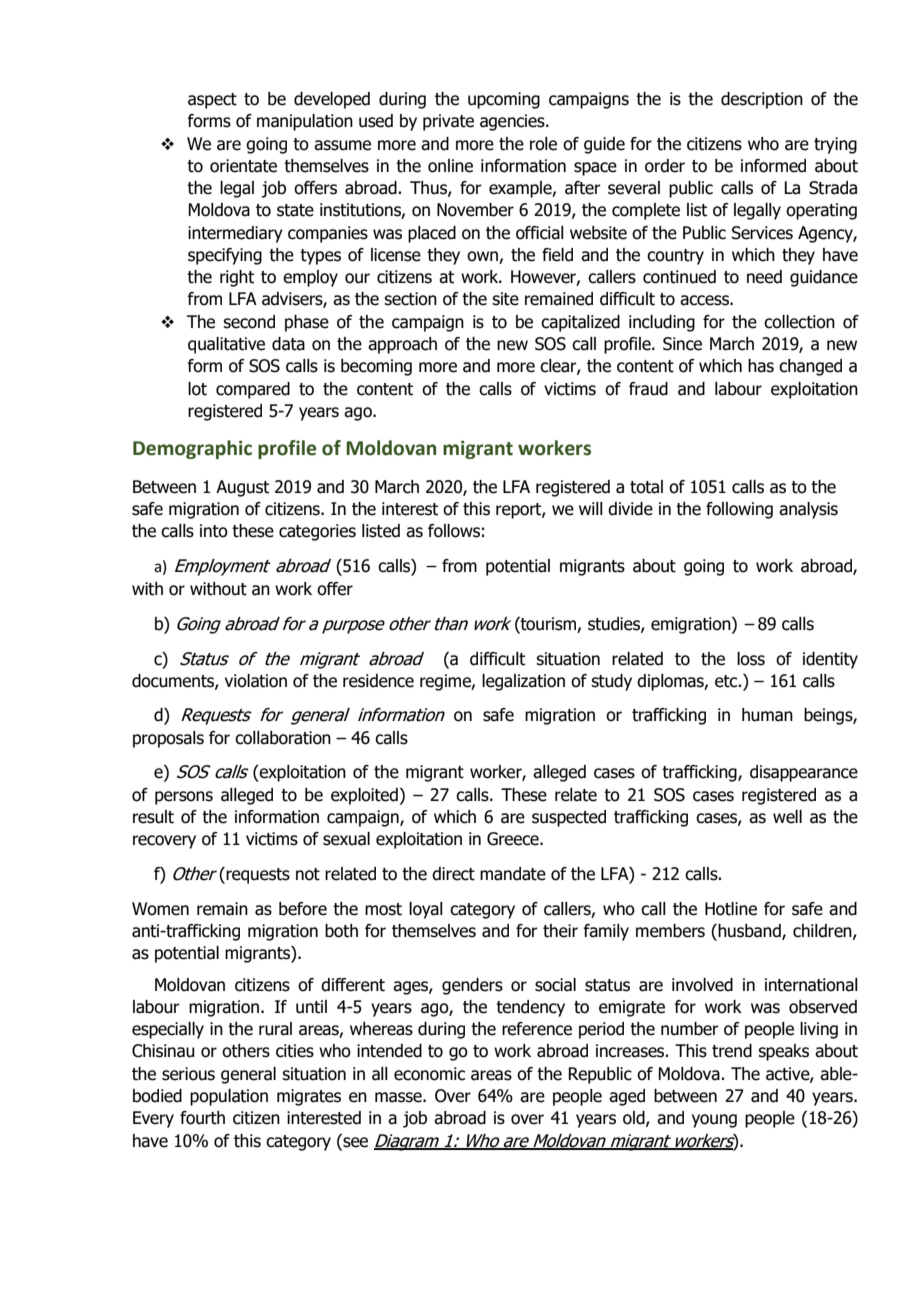 This screenshot has height=1308, width=924. I want to click on description, so click(762, 100).
